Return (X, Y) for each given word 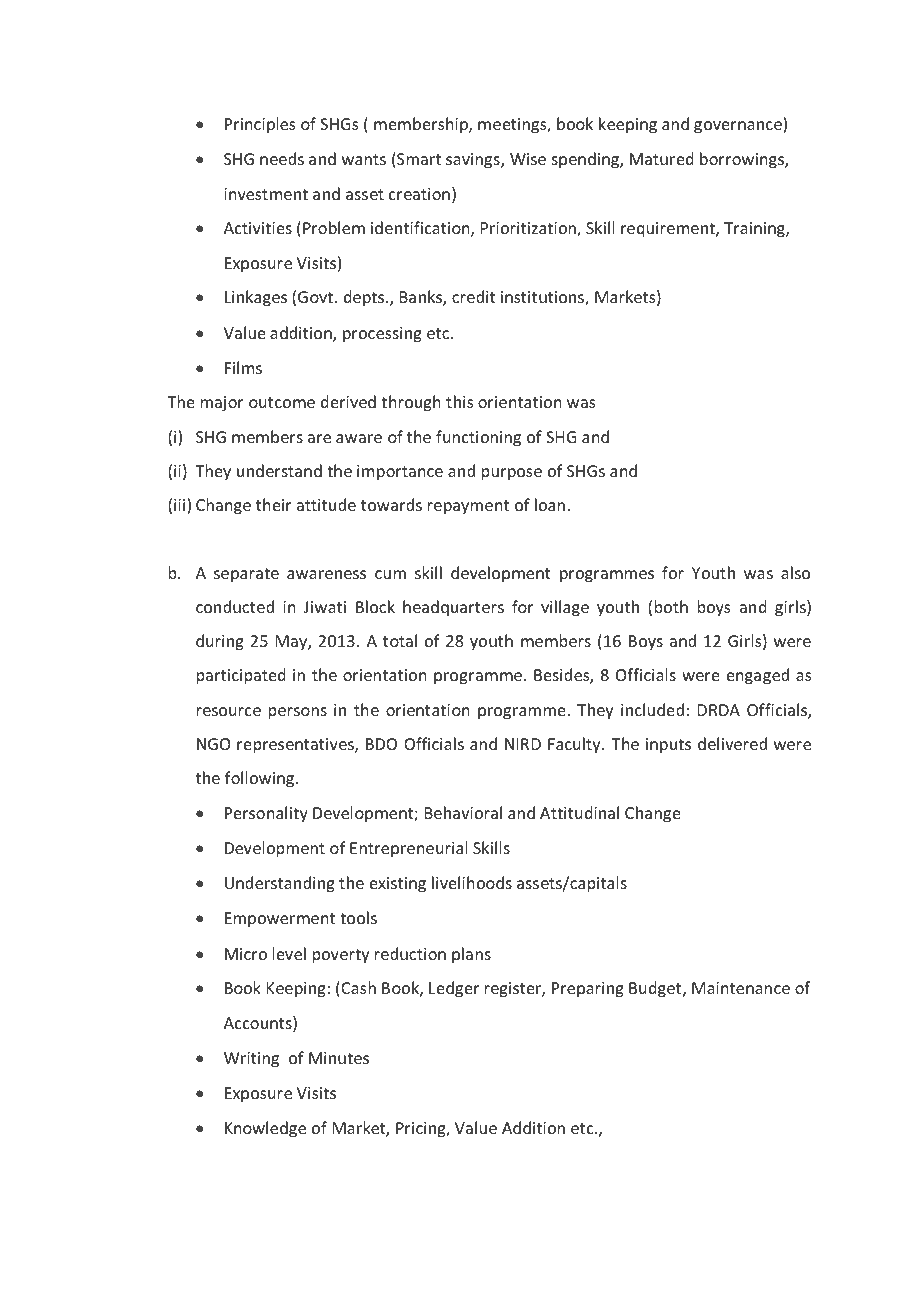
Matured (662, 158)
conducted (235, 606)
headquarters (453, 608)
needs (282, 158)
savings (474, 161)
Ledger (454, 989)
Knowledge (265, 1129)
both (671, 606)
